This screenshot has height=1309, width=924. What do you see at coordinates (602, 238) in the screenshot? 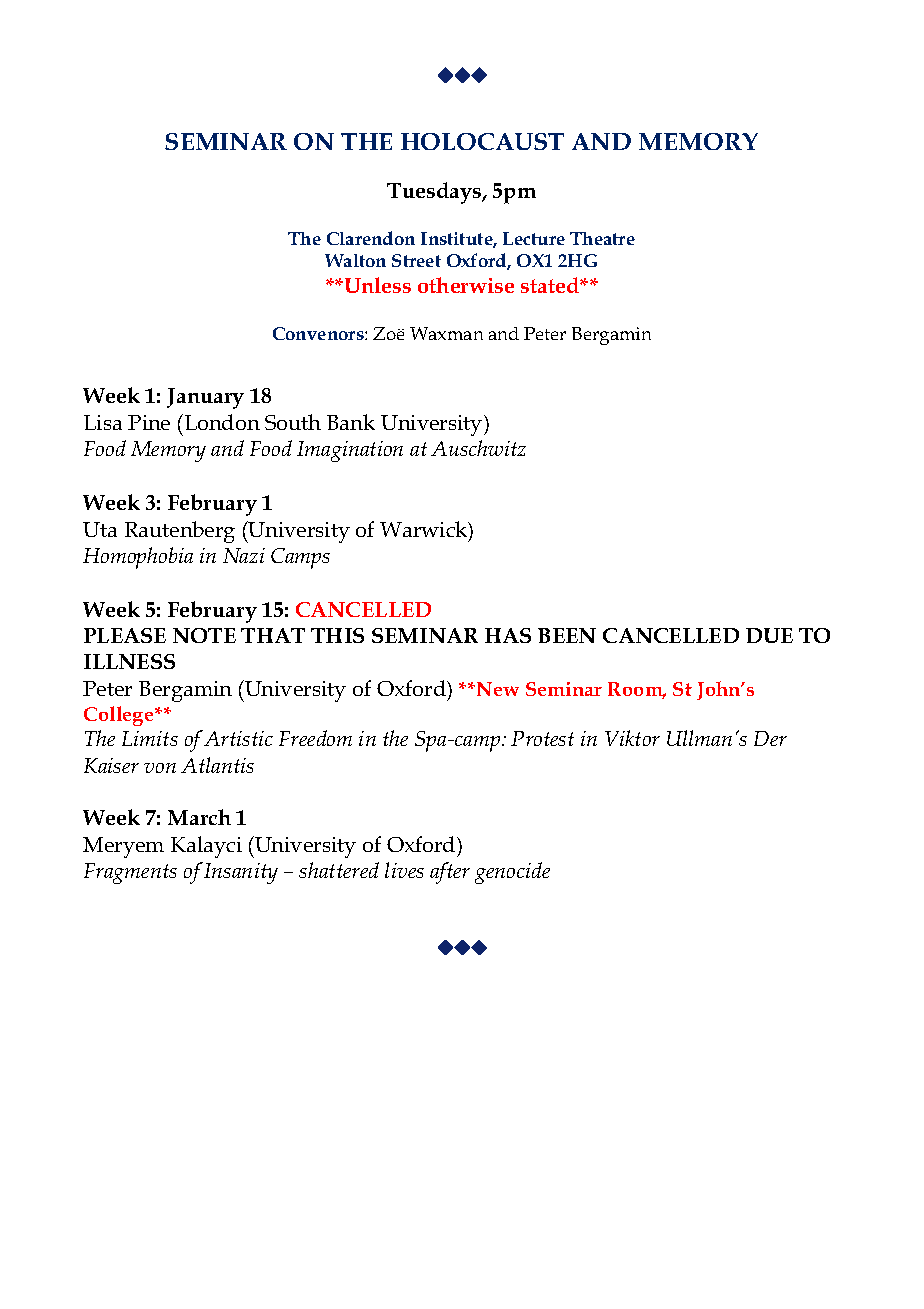
I see `Theatre` at bounding box center [602, 238].
